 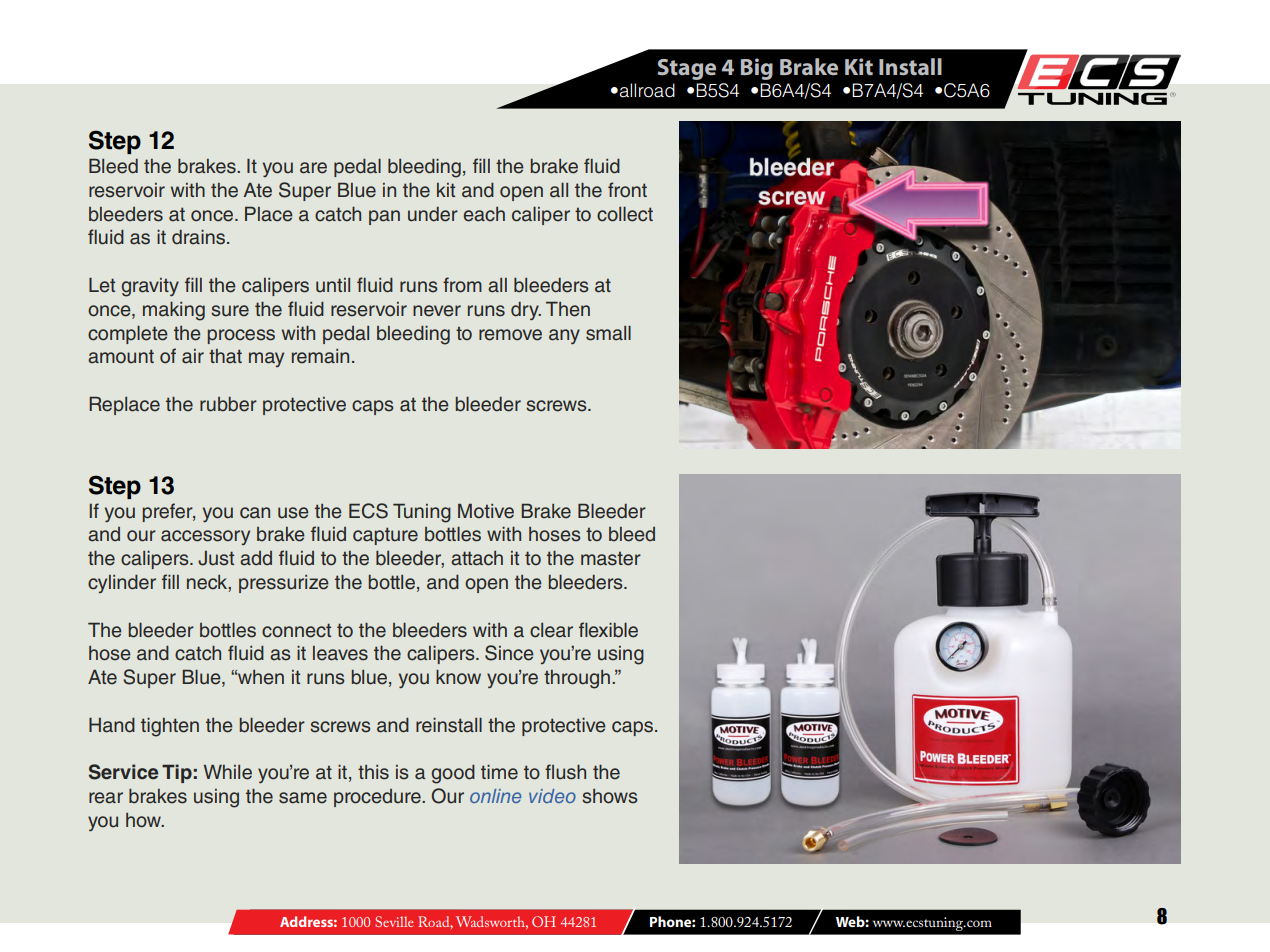 What do you see at coordinates (205, 537) in the page?
I see `accessory` at bounding box center [205, 537].
